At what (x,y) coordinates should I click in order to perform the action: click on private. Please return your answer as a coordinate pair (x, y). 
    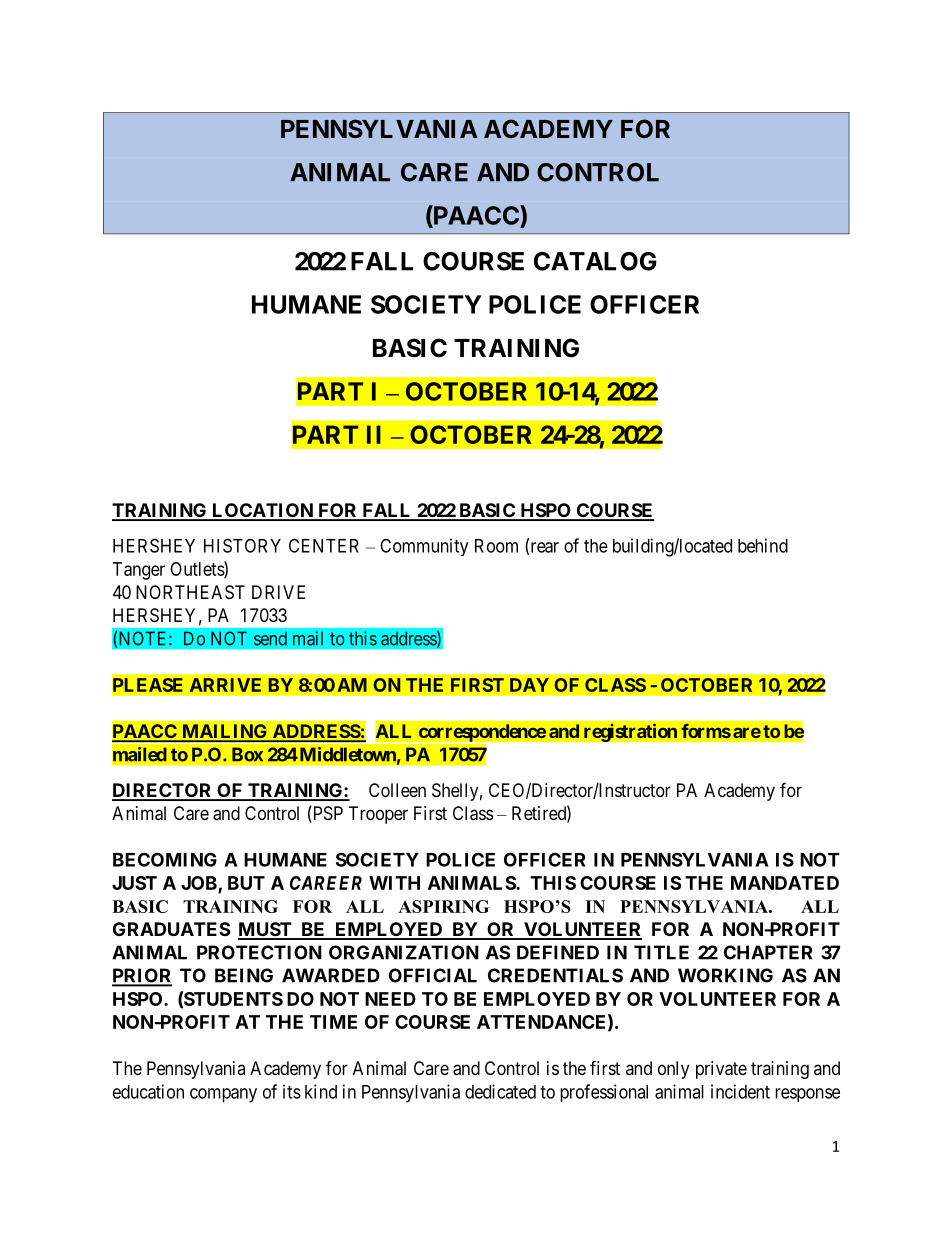
    Looking at the image, I should click on (721, 1070).
